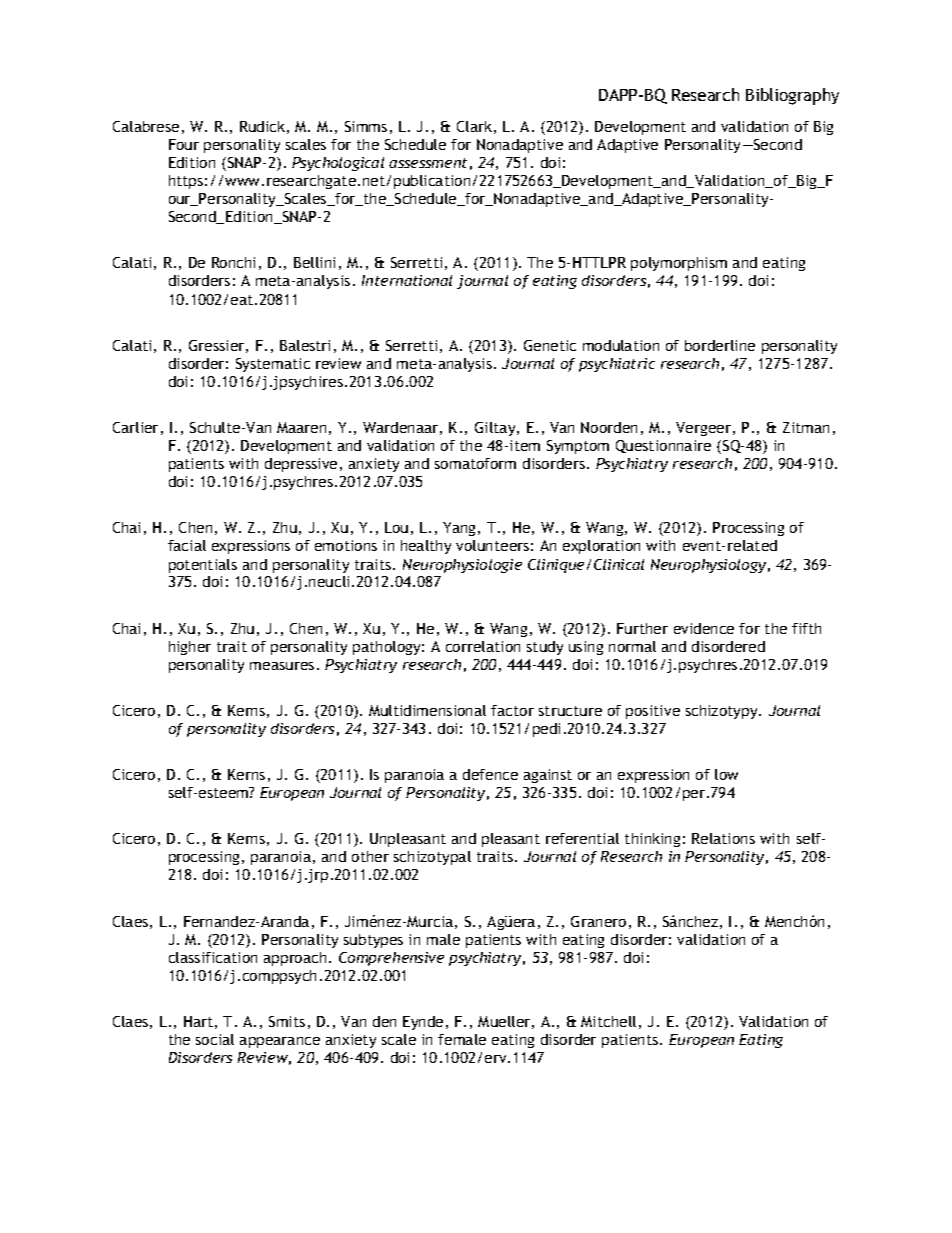 The image size is (952, 1233). Describe the element at coordinates (280, 1042) in the screenshot. I see `appearance` at that location.
